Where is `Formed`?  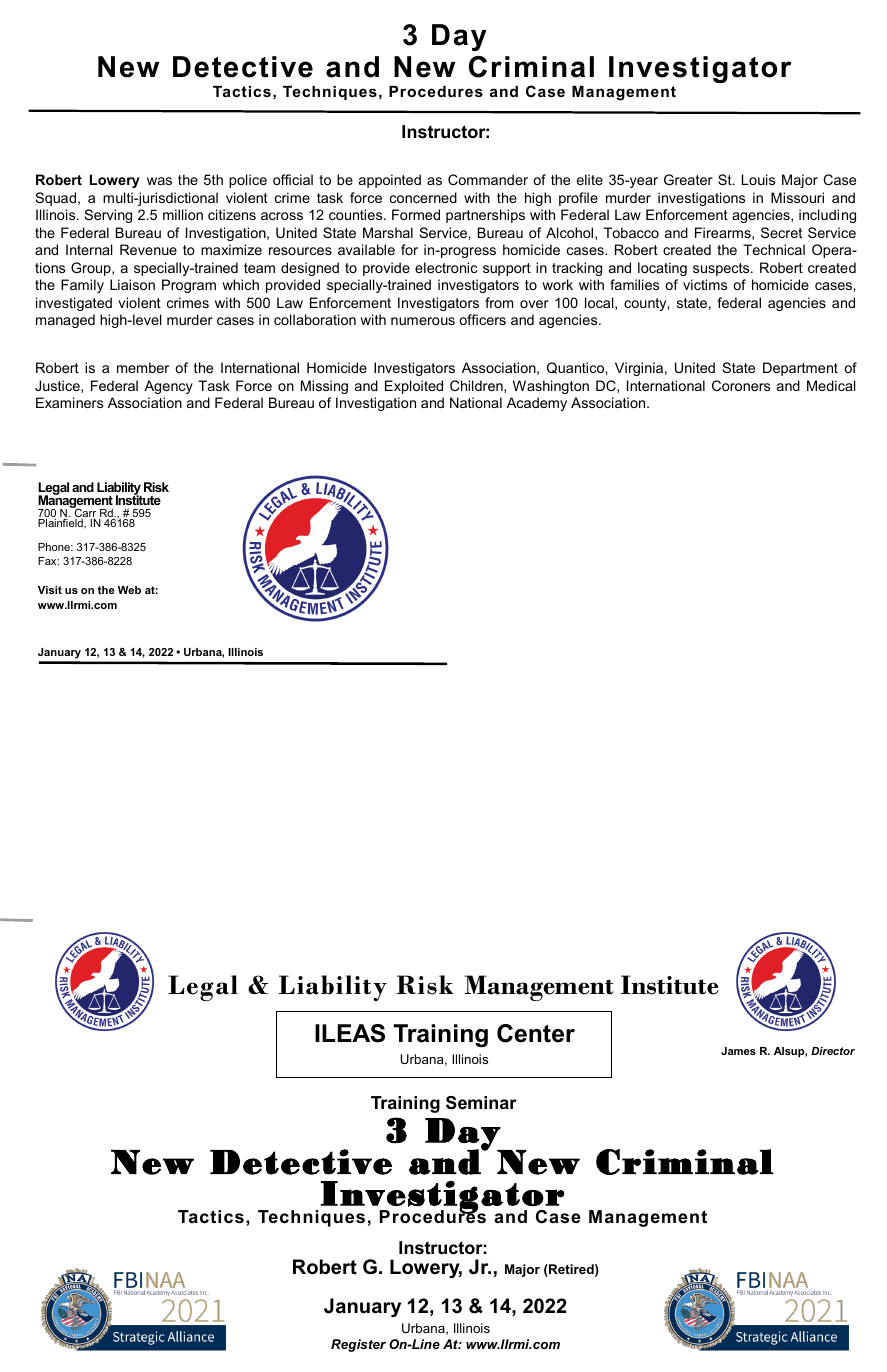
Formed is located at coordinates (416, 214).
